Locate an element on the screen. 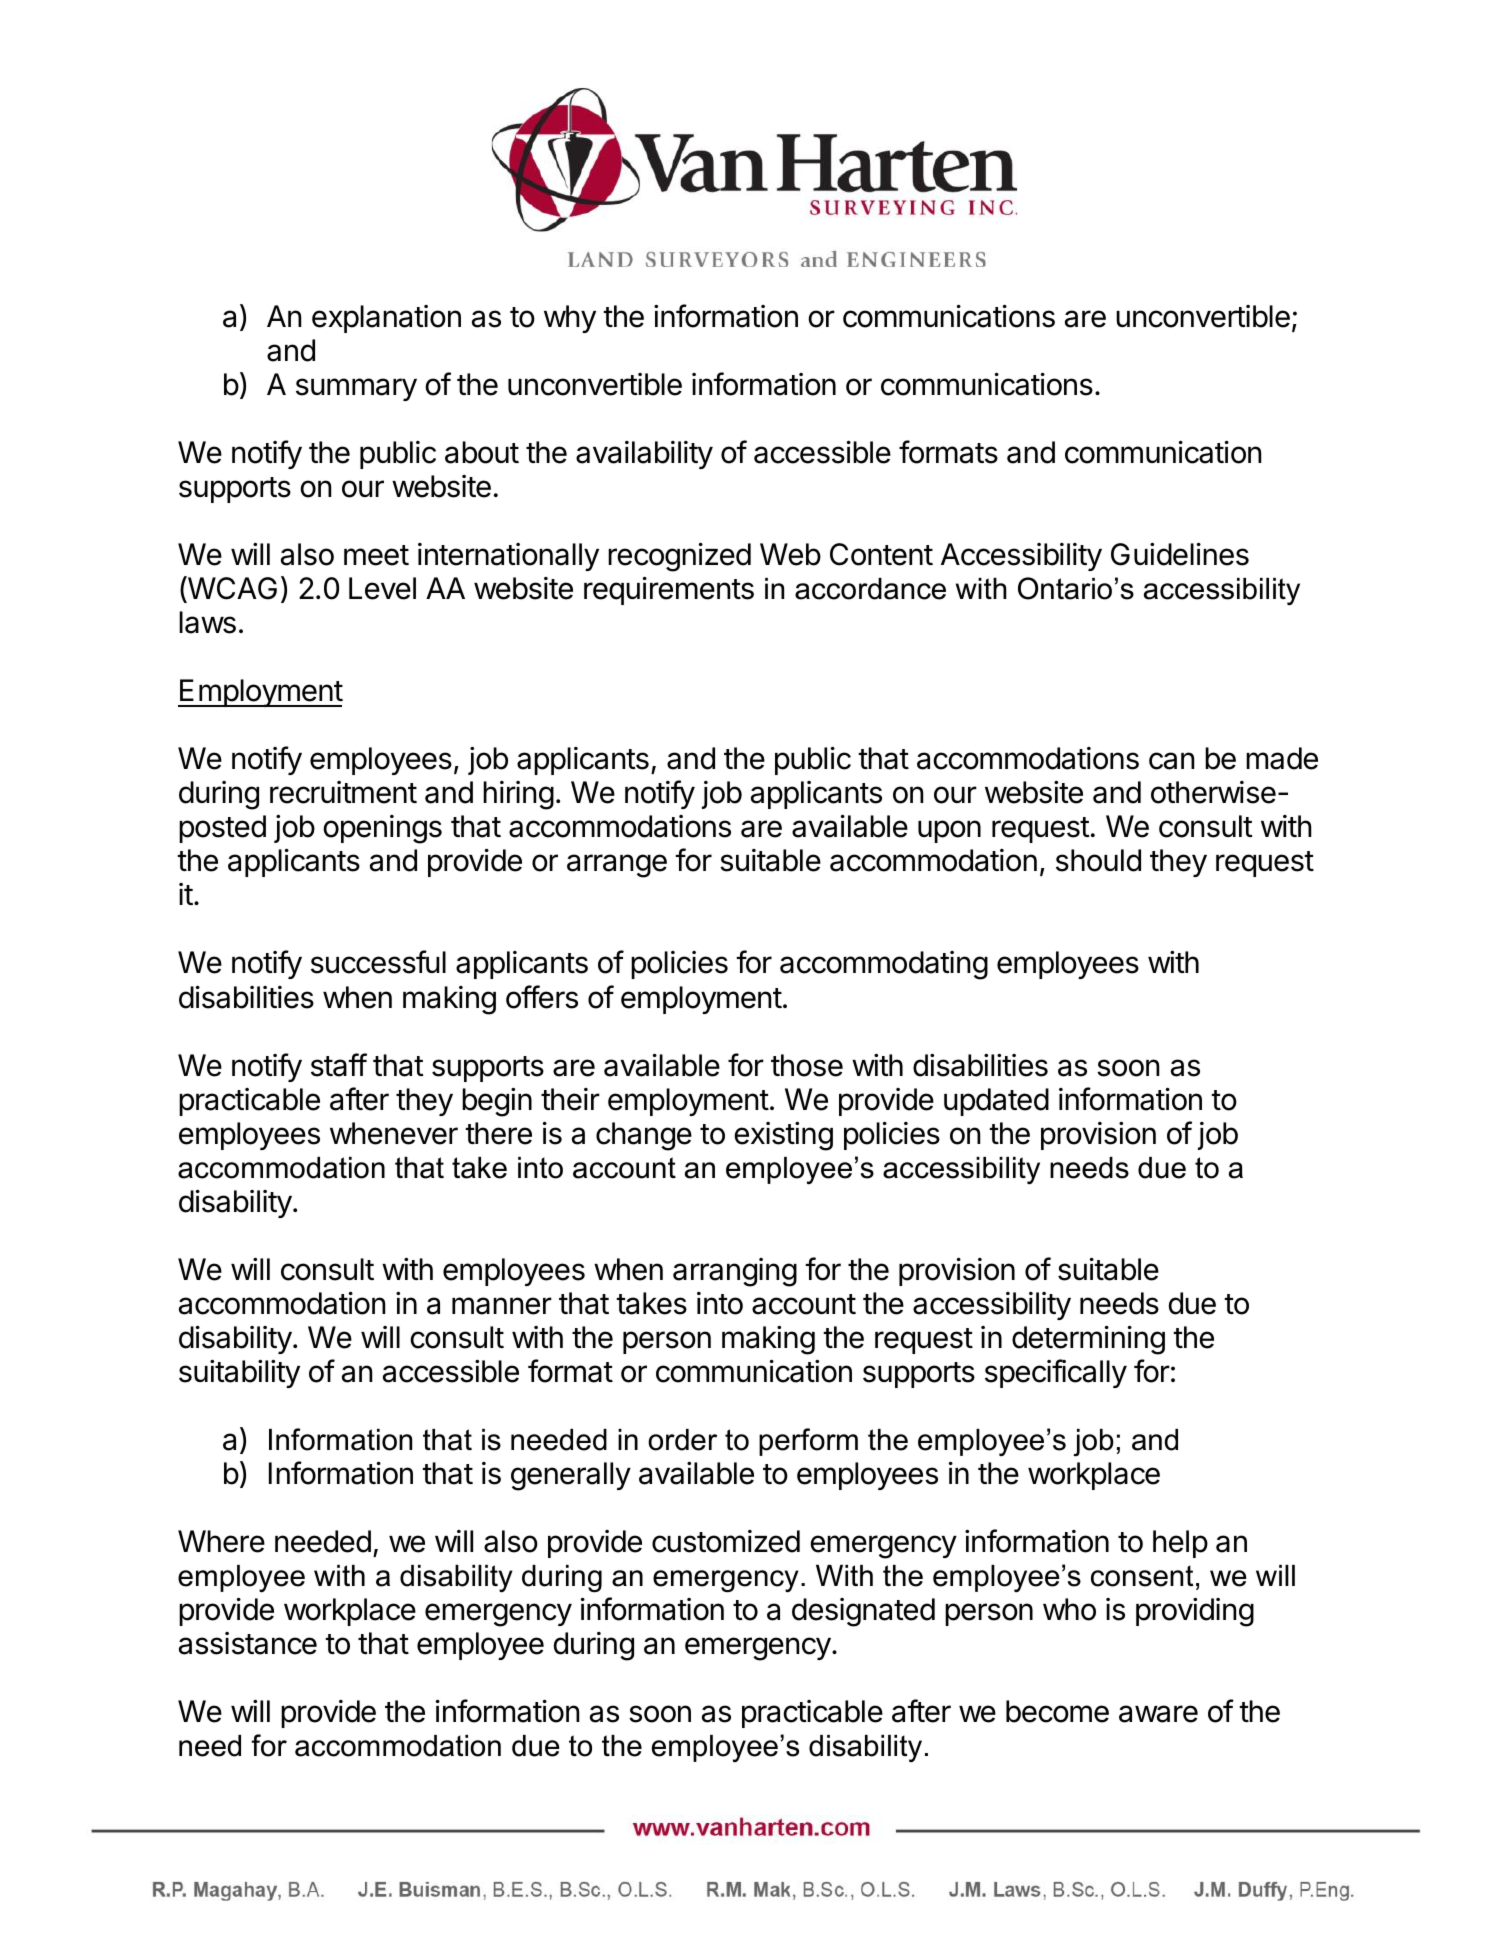 The height and width of the screenshot is (1953, 1509). should is located at coordinates (1098, 860).
